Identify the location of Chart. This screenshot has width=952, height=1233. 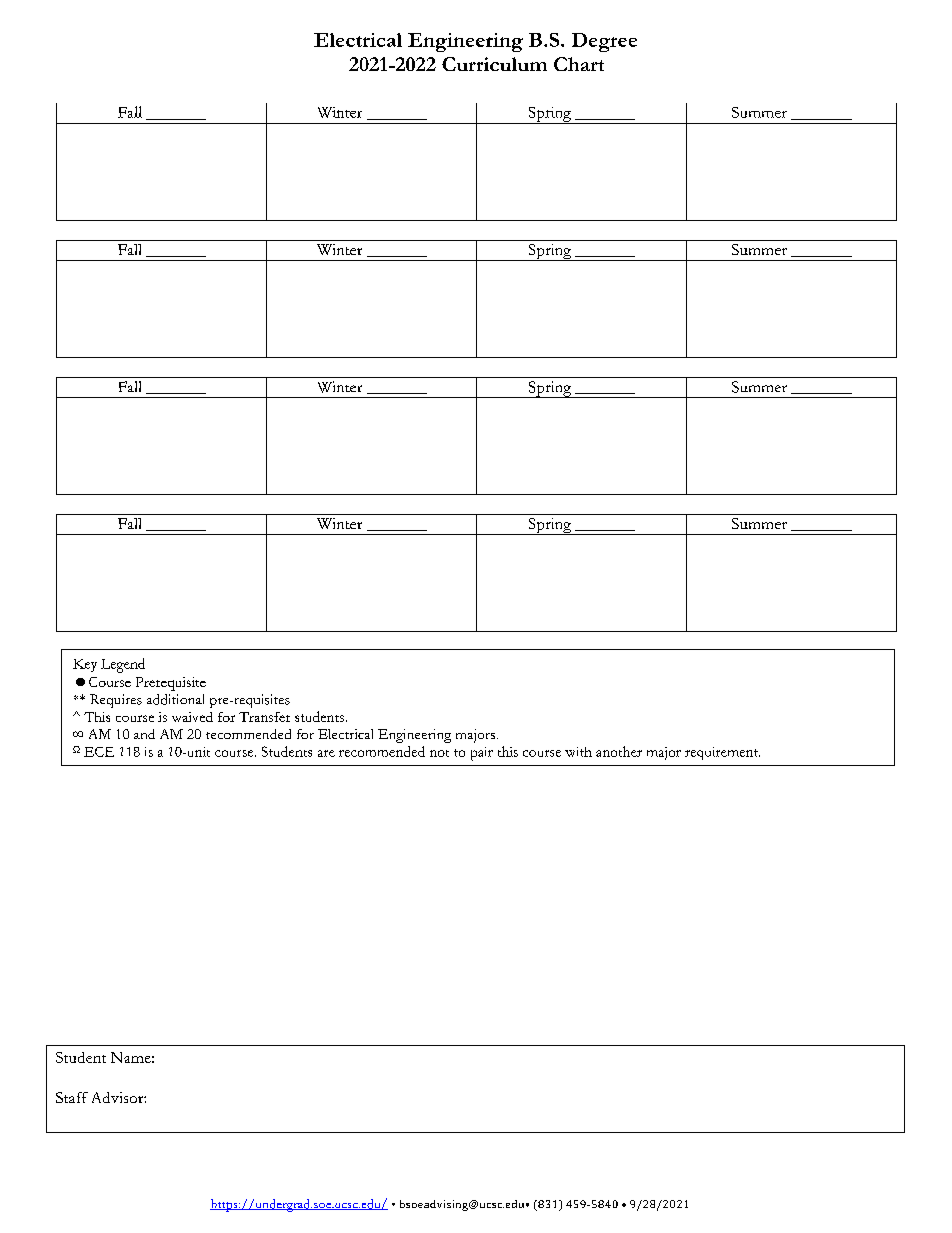
(579, 64).
